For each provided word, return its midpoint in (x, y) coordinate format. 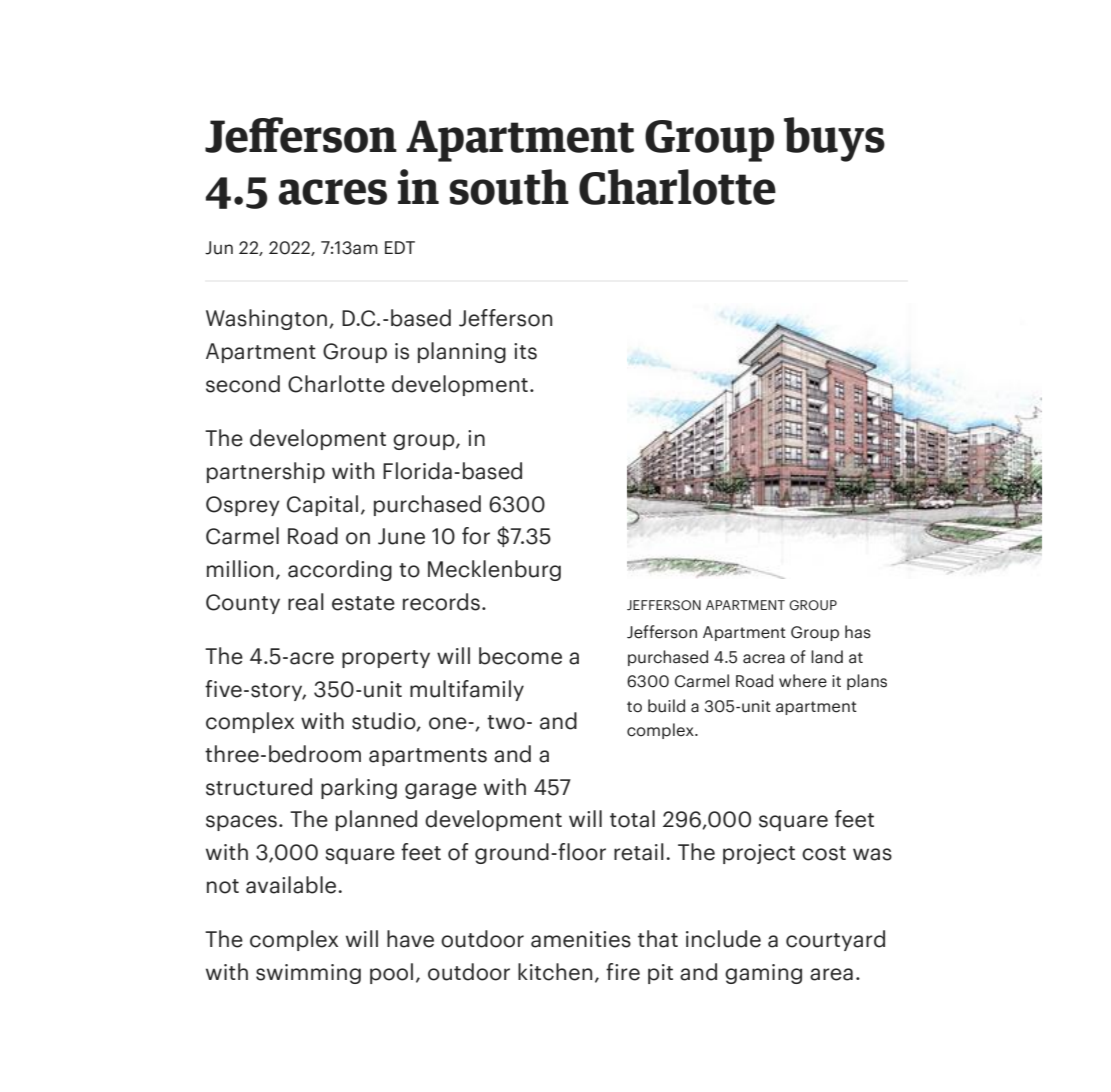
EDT (400, 247)
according (340, 570)
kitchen (555, 972)
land (827, 657)
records (441, 602)
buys (834, 139)
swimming (308, 974)
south (509, 187)
